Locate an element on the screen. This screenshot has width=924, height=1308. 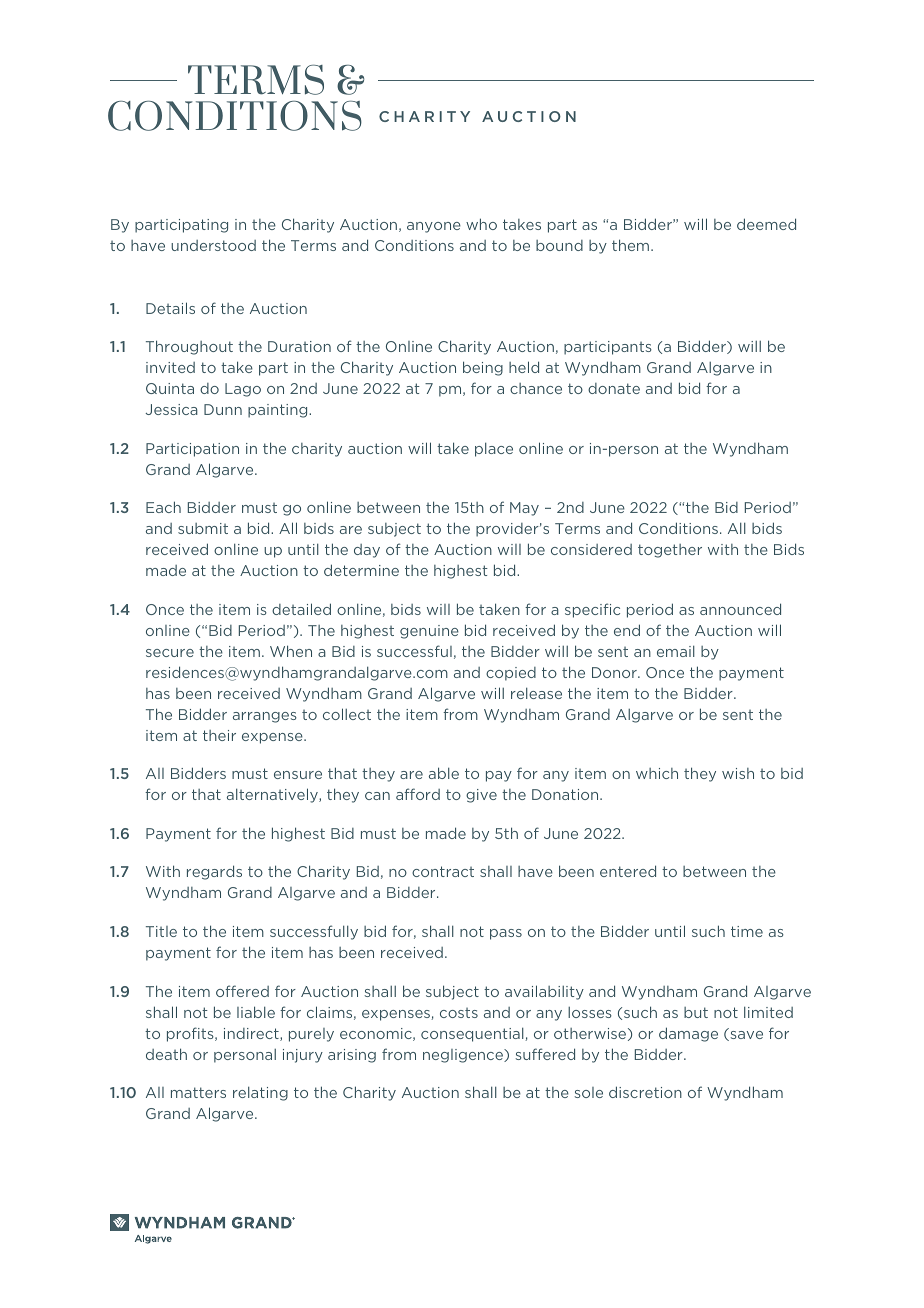
damage is located at coordinates (688, 1034).
